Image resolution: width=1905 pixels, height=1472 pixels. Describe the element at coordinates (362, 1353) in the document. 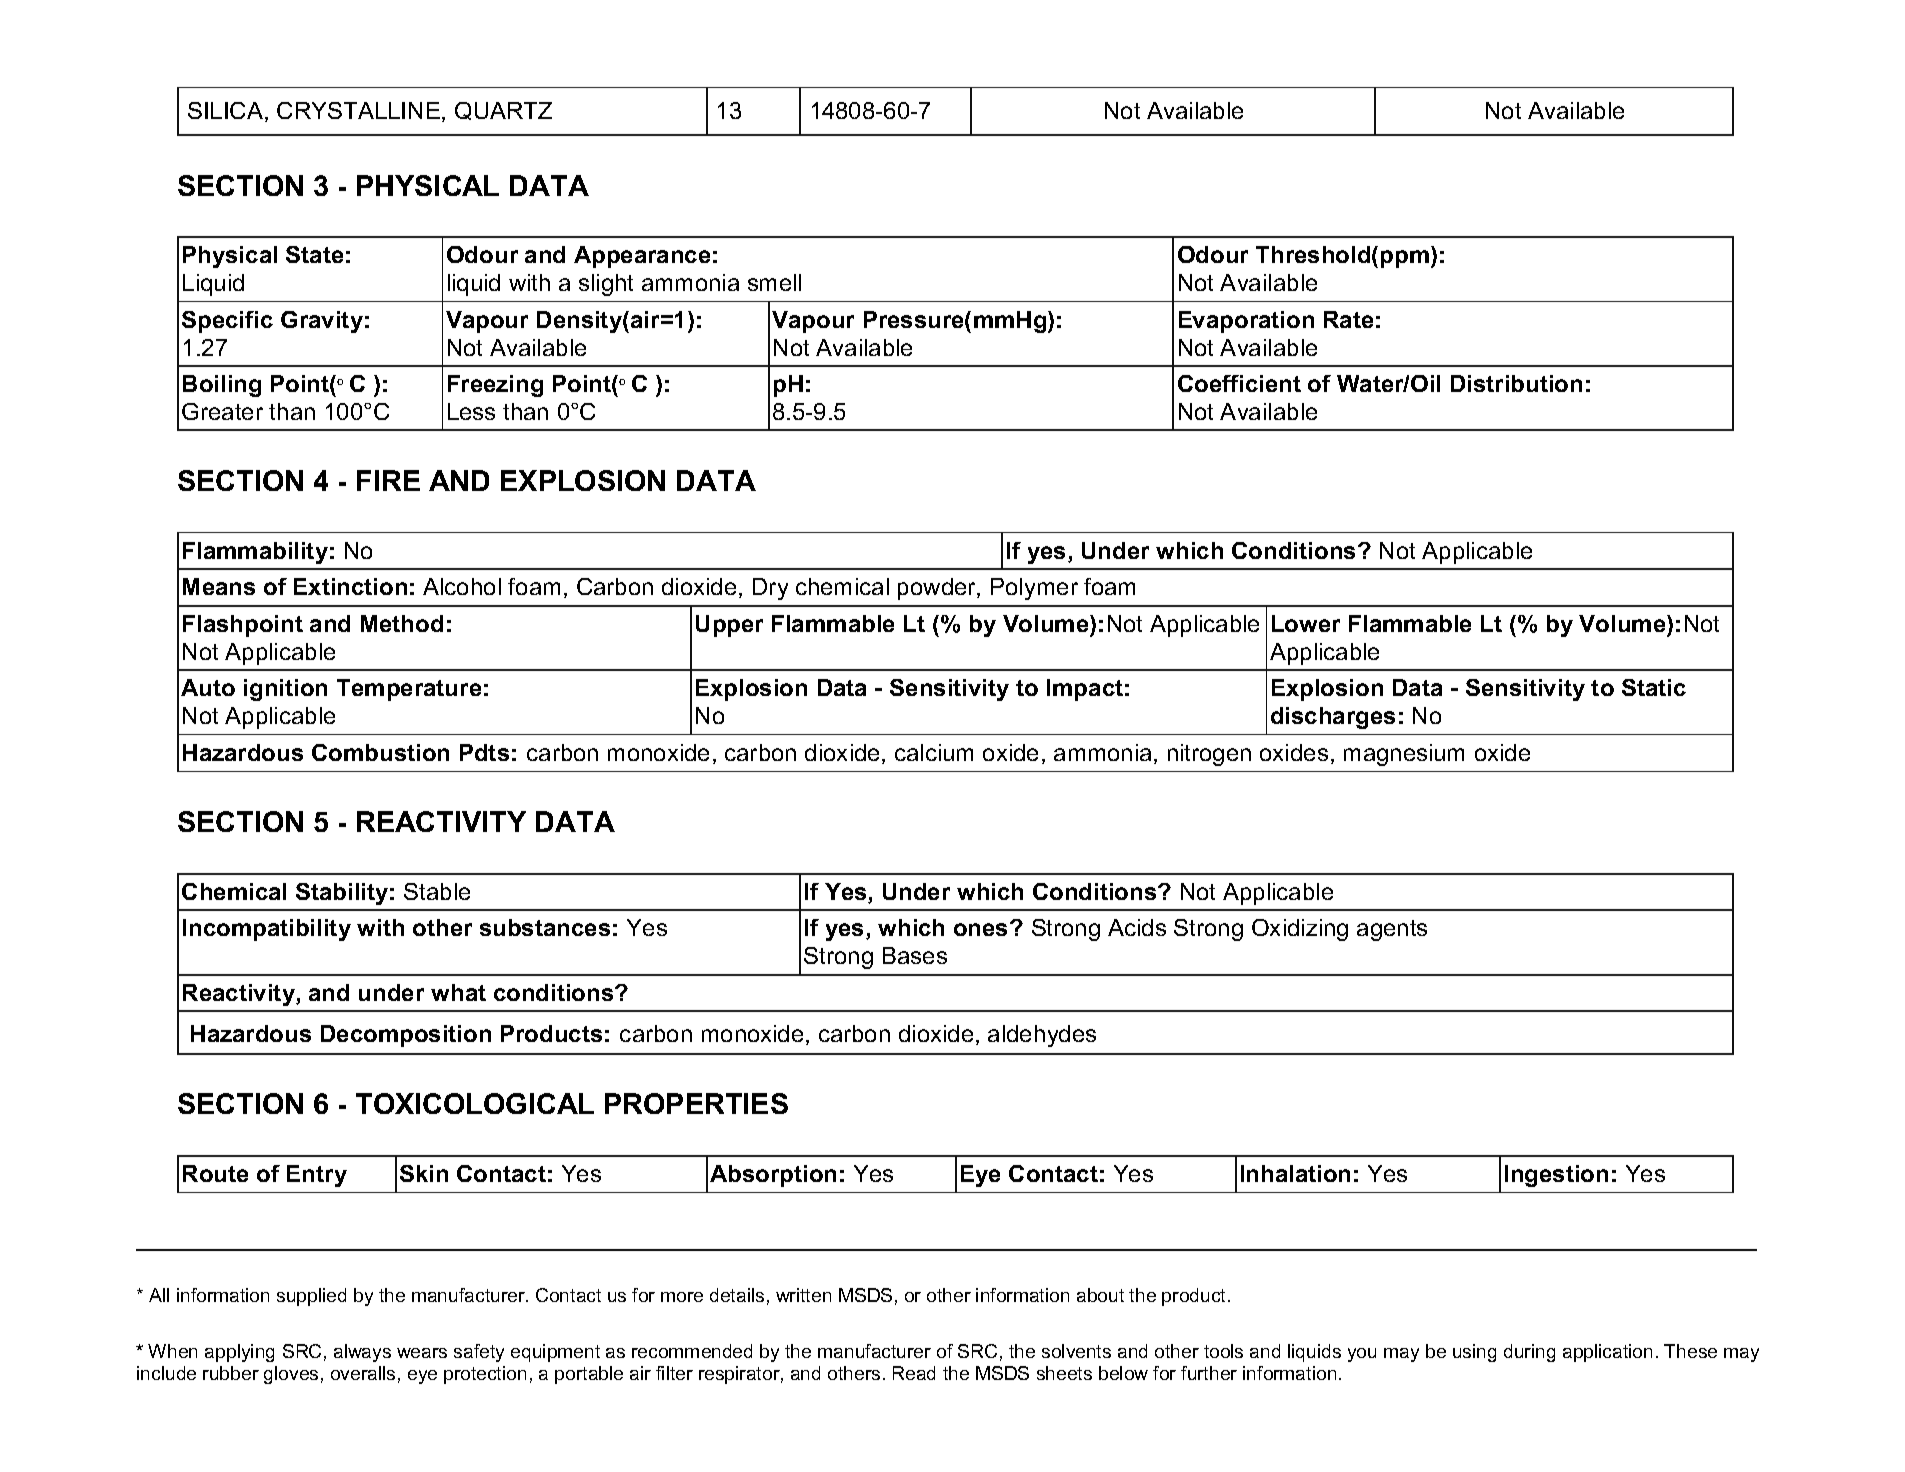

I see `always` at that location.
